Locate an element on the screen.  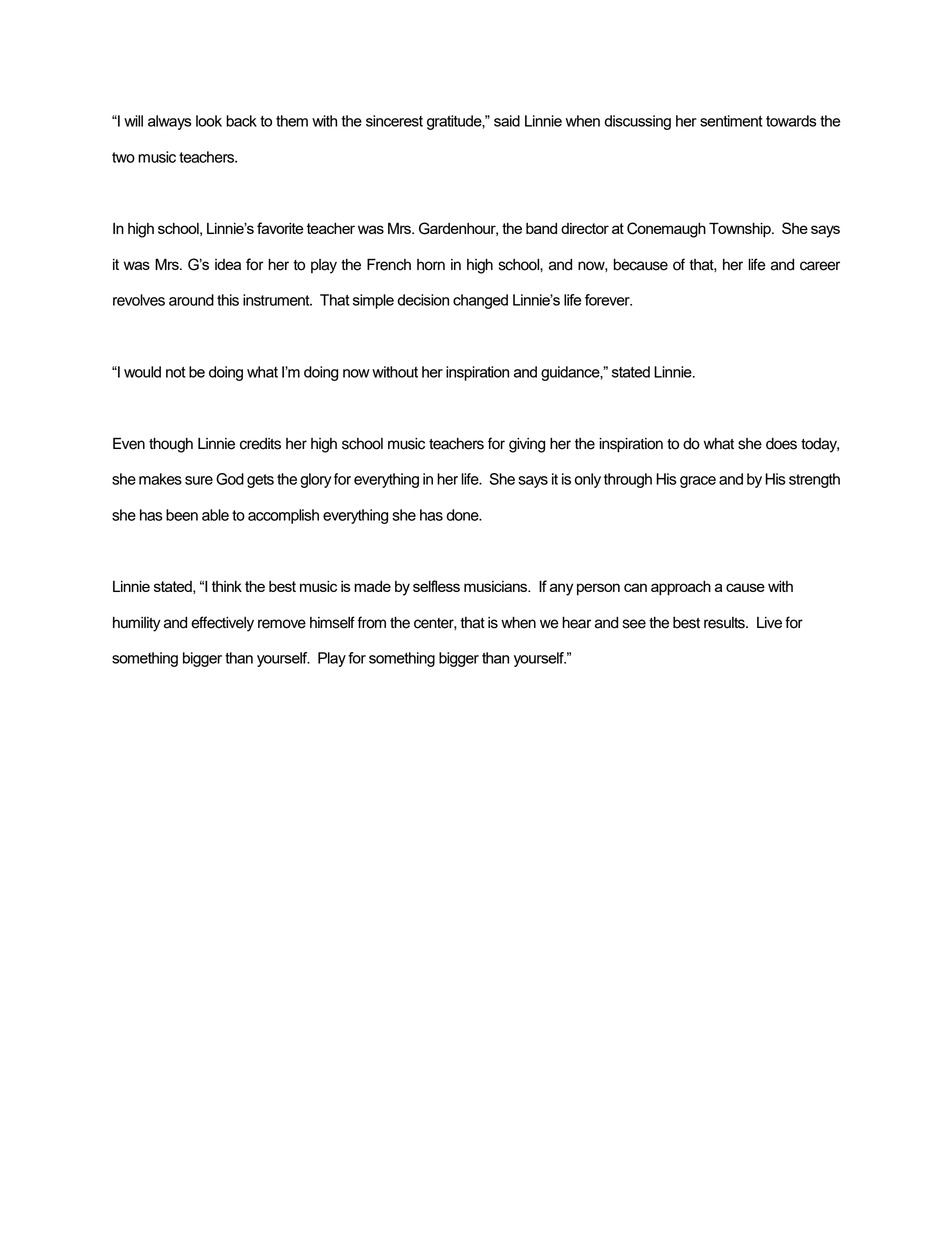
effectively is located at coordinates (222, 624).
